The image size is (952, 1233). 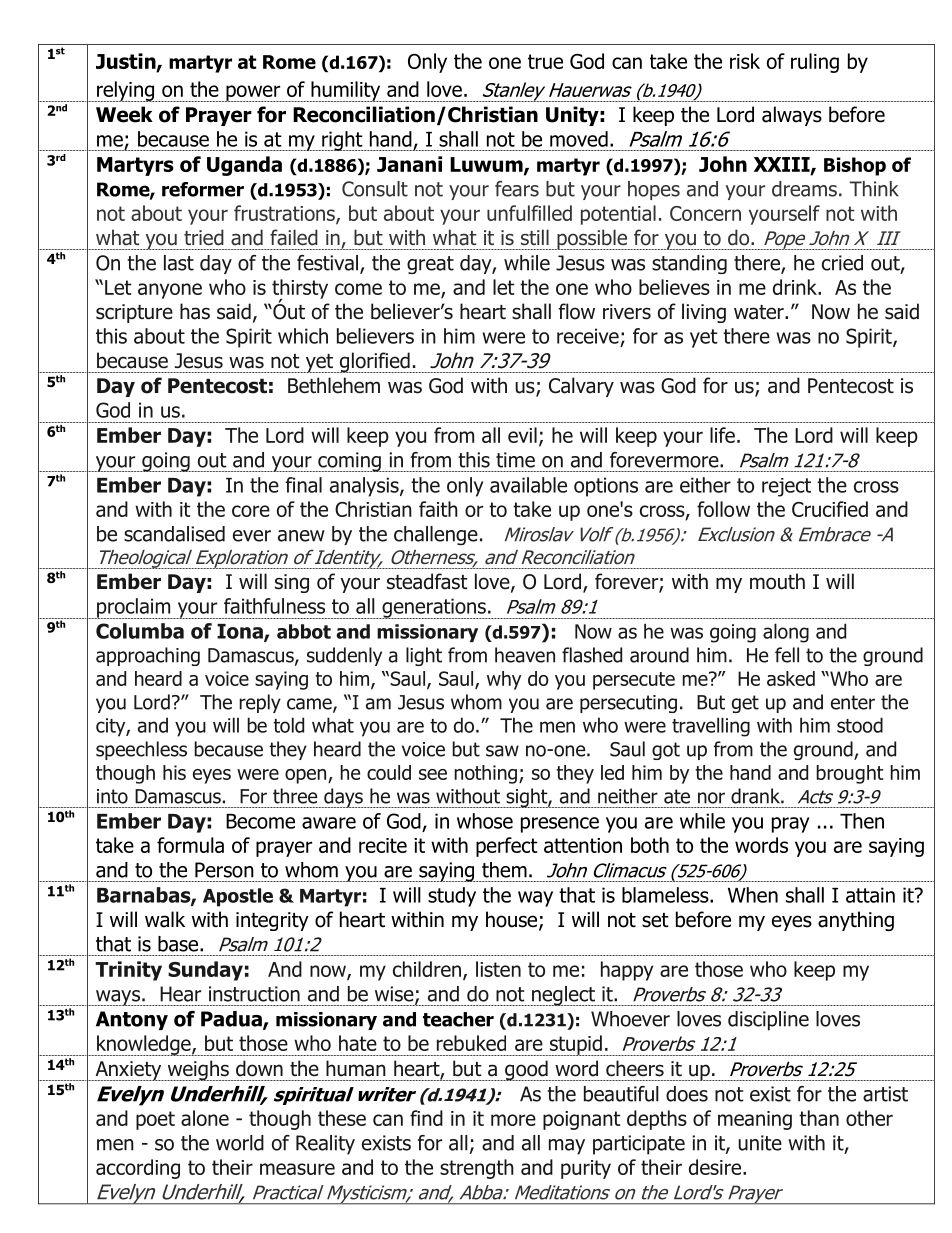 I want to click on true, so click(x=545, y=61).
